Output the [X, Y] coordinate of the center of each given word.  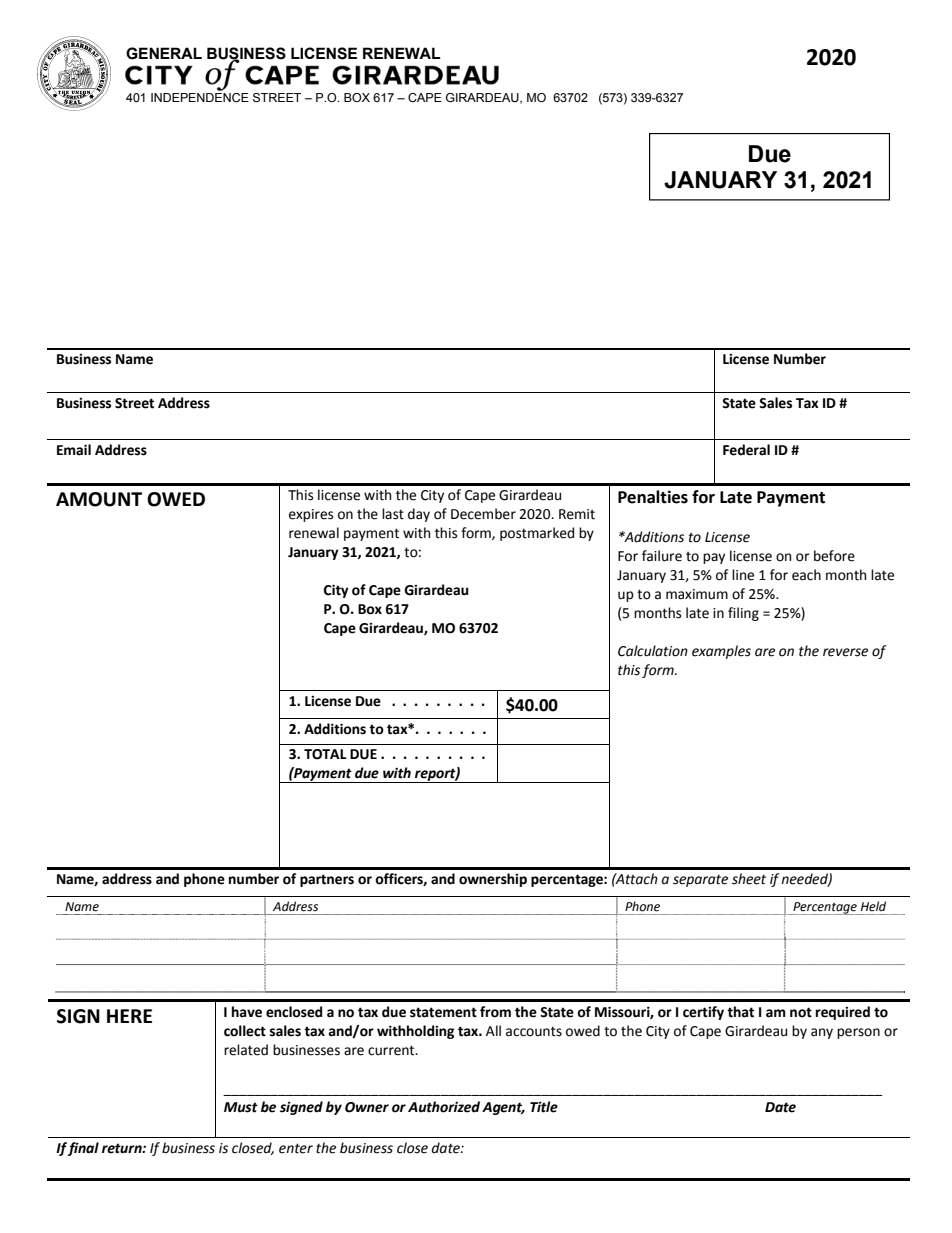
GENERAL [164, 53]
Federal [746, 450]
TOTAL [325, 754]
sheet [749, 879]
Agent [503, 1108]
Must [241, 1107]
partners [327, 880]
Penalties [653, 497]
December [483, 514]
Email [74, 450]
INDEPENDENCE [200, 97]
